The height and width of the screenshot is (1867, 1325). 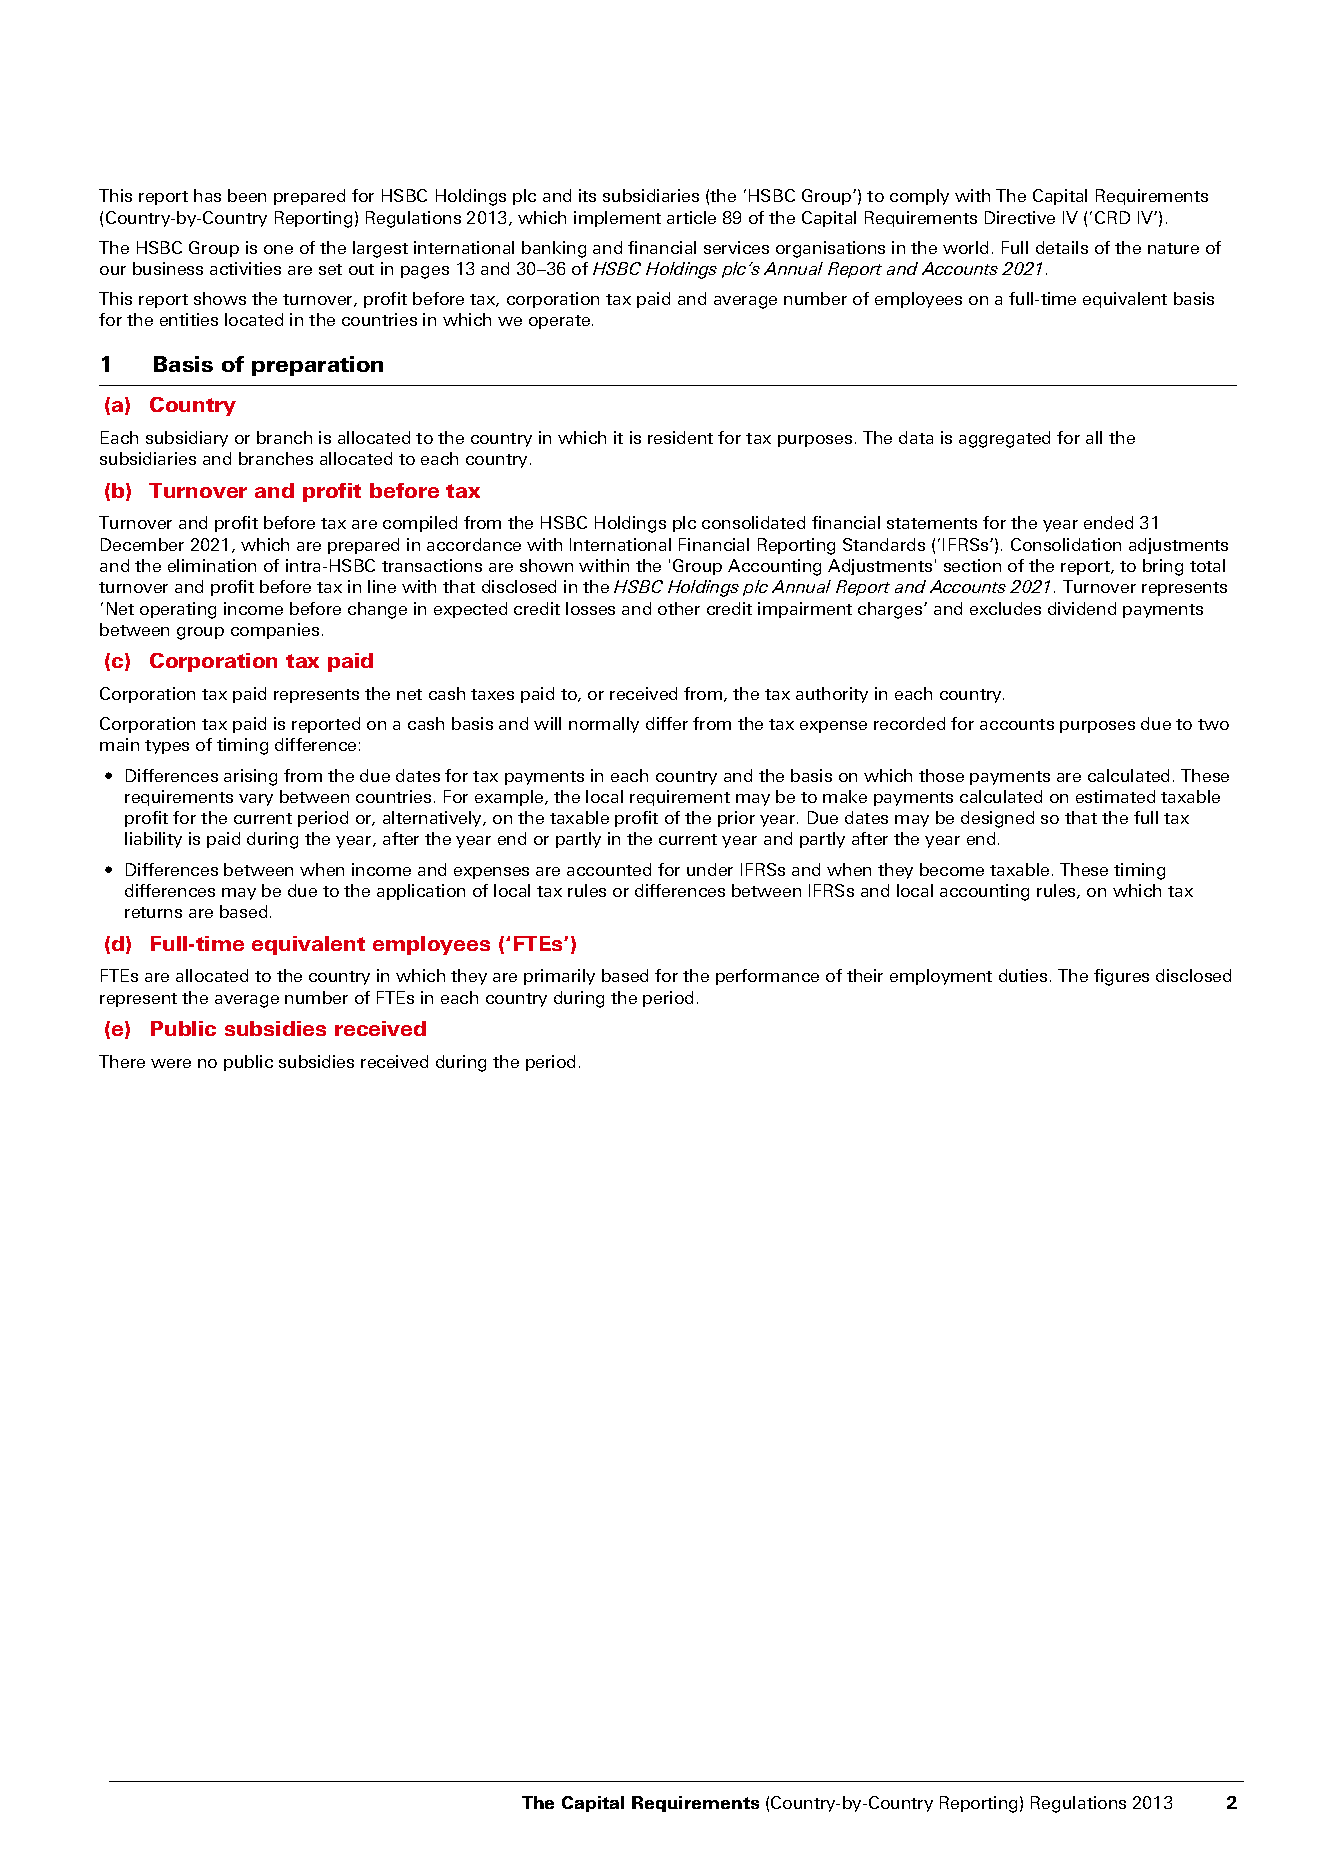 I want to click on article, so click(x=691, y=217).
